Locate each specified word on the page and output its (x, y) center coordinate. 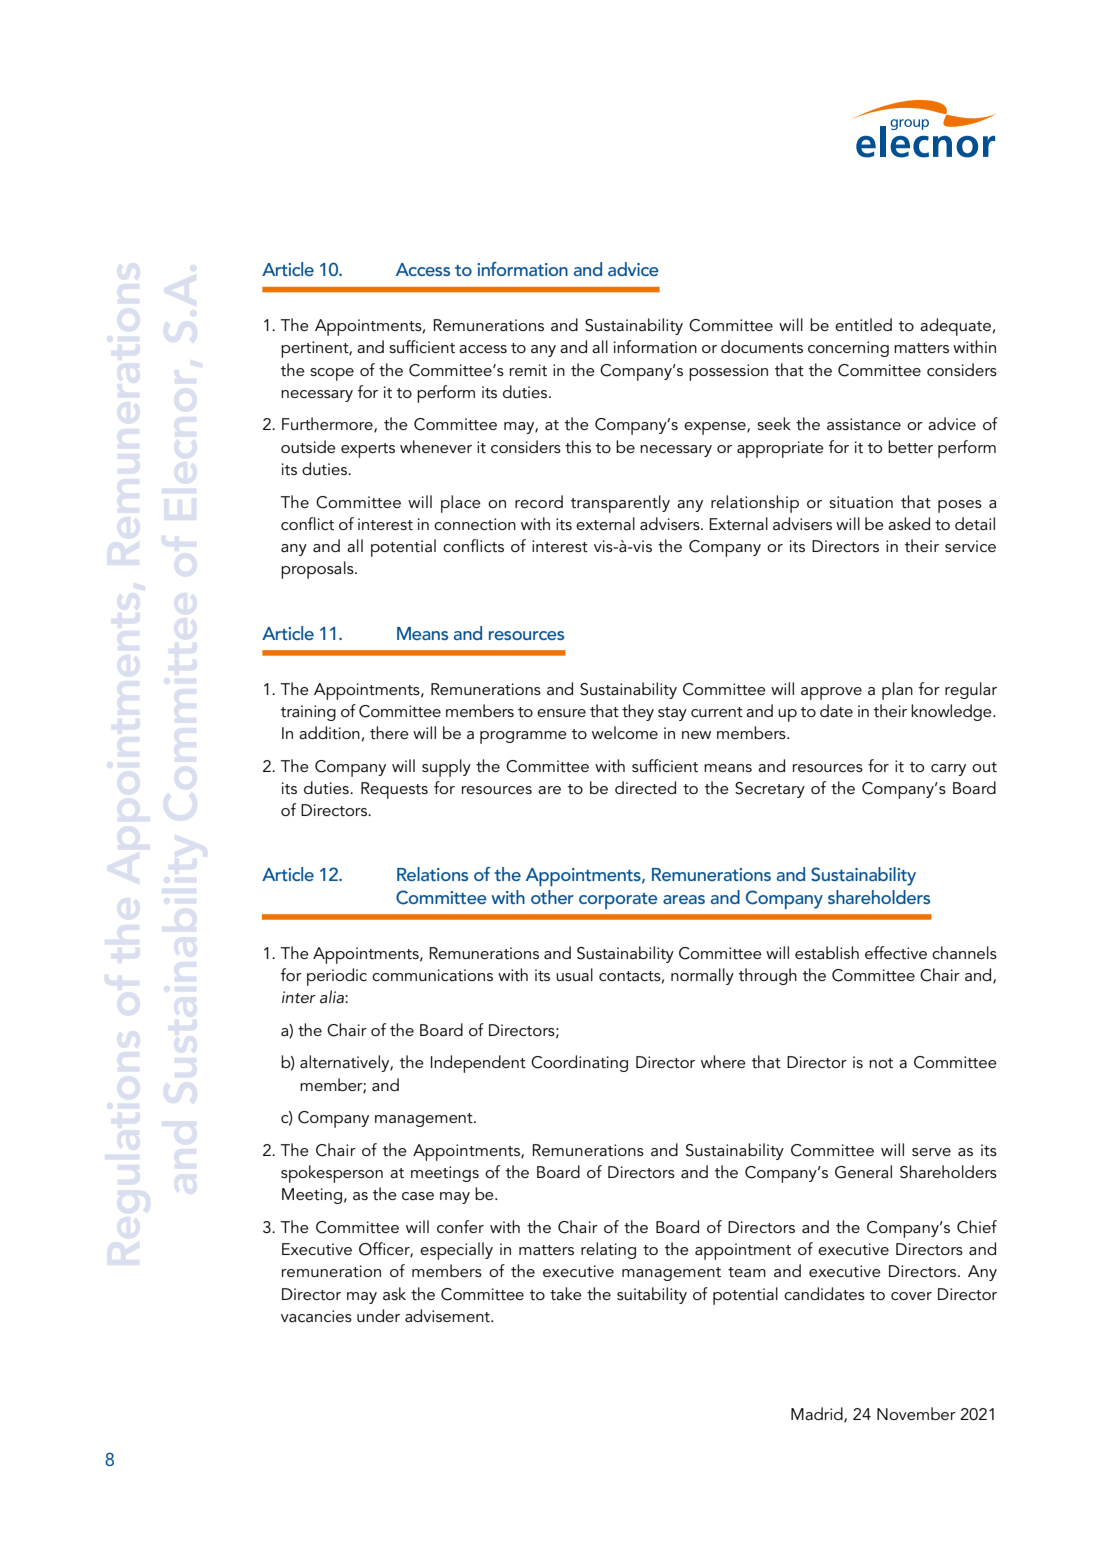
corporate (618, 901)
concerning (848, 349)
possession (728, 372)
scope (332, 374)
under (378, 1315)
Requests (394, 790)
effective (896, 952)
